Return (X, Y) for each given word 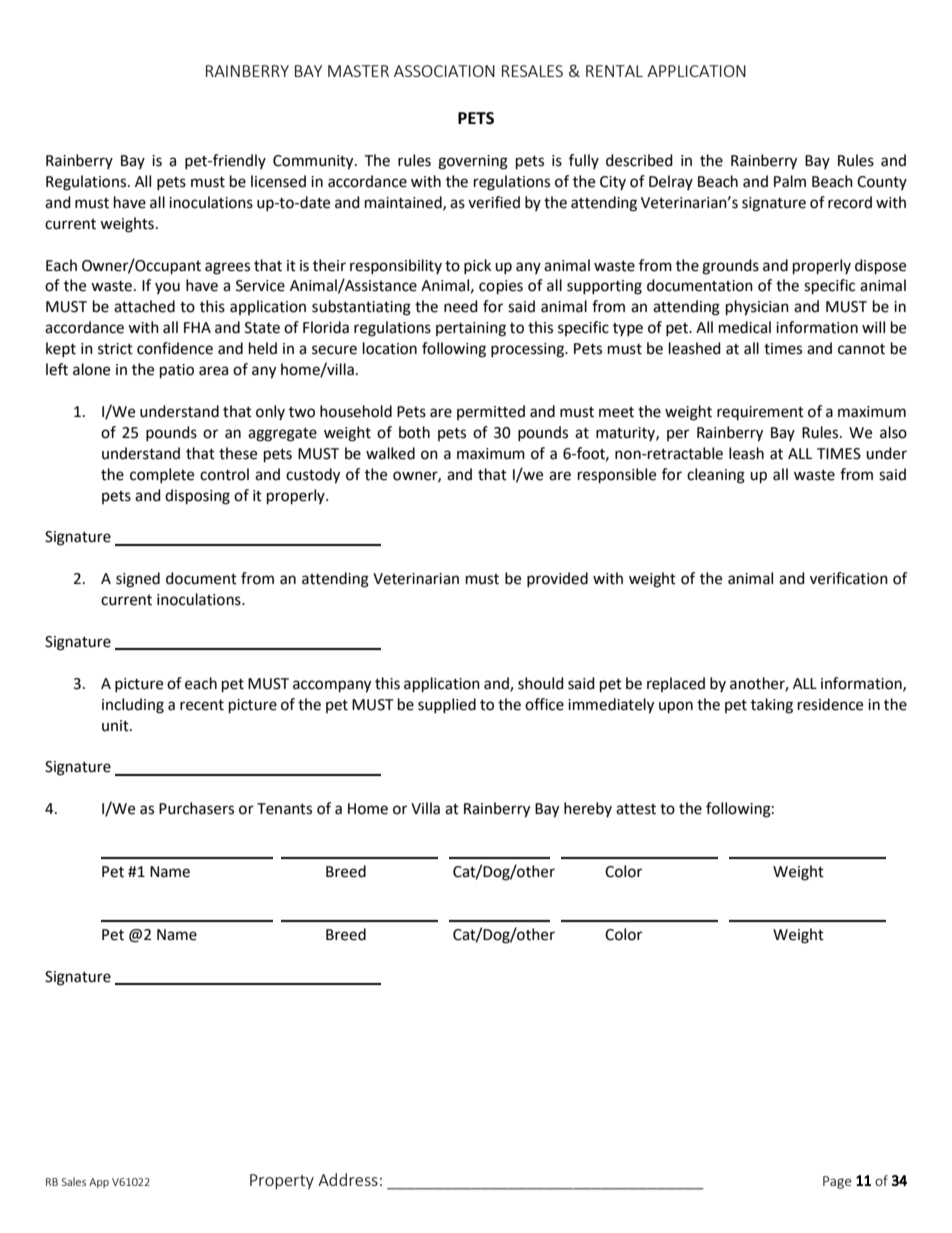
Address (348, 1179)
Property (282, 1181)
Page (837, 1182)
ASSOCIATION (444, 71)
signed (138, 580)
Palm (790, 181)
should (541, 683)
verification (849, 578)
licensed (278, 181)
